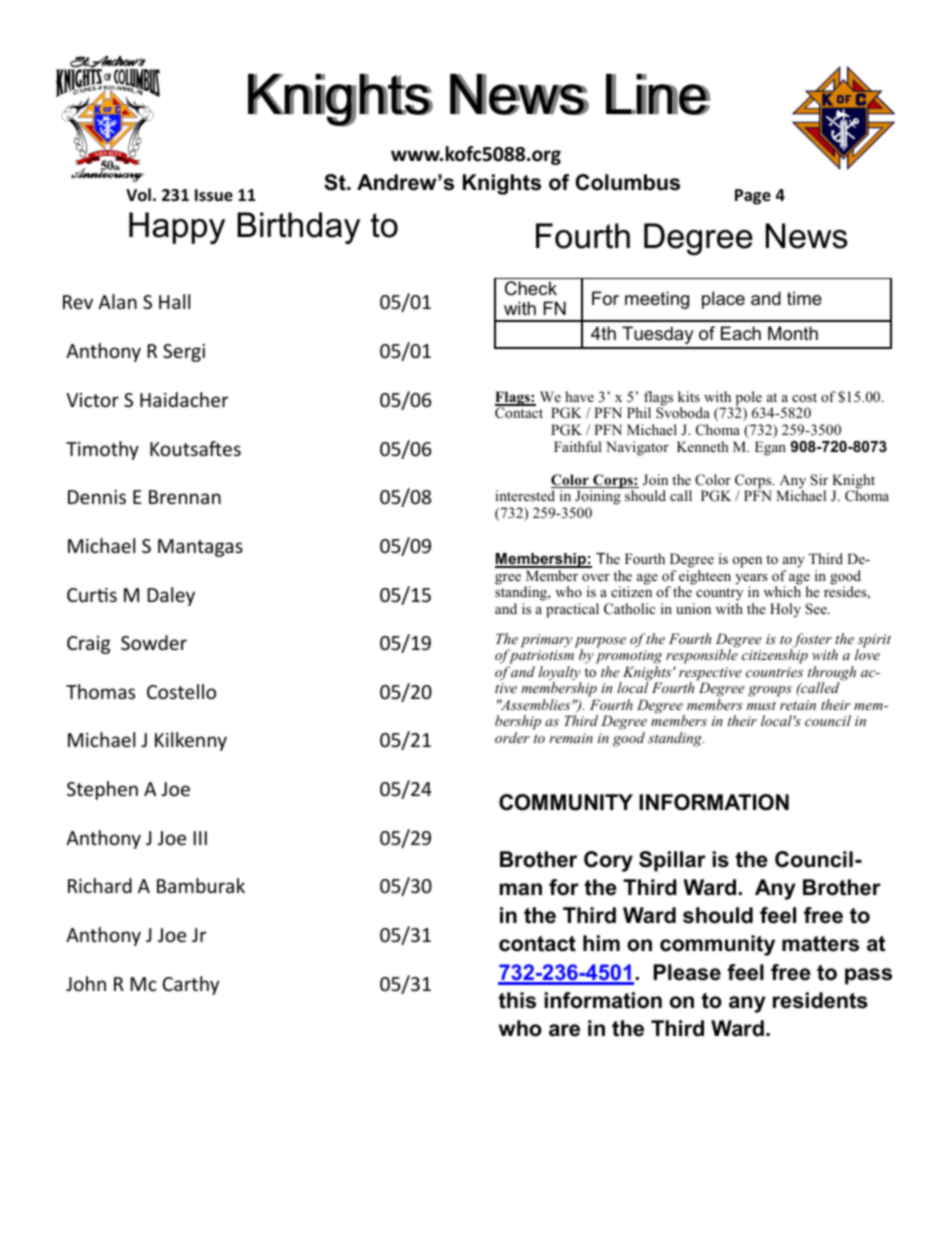  I want to click on Columbus, so click(628, 182).
